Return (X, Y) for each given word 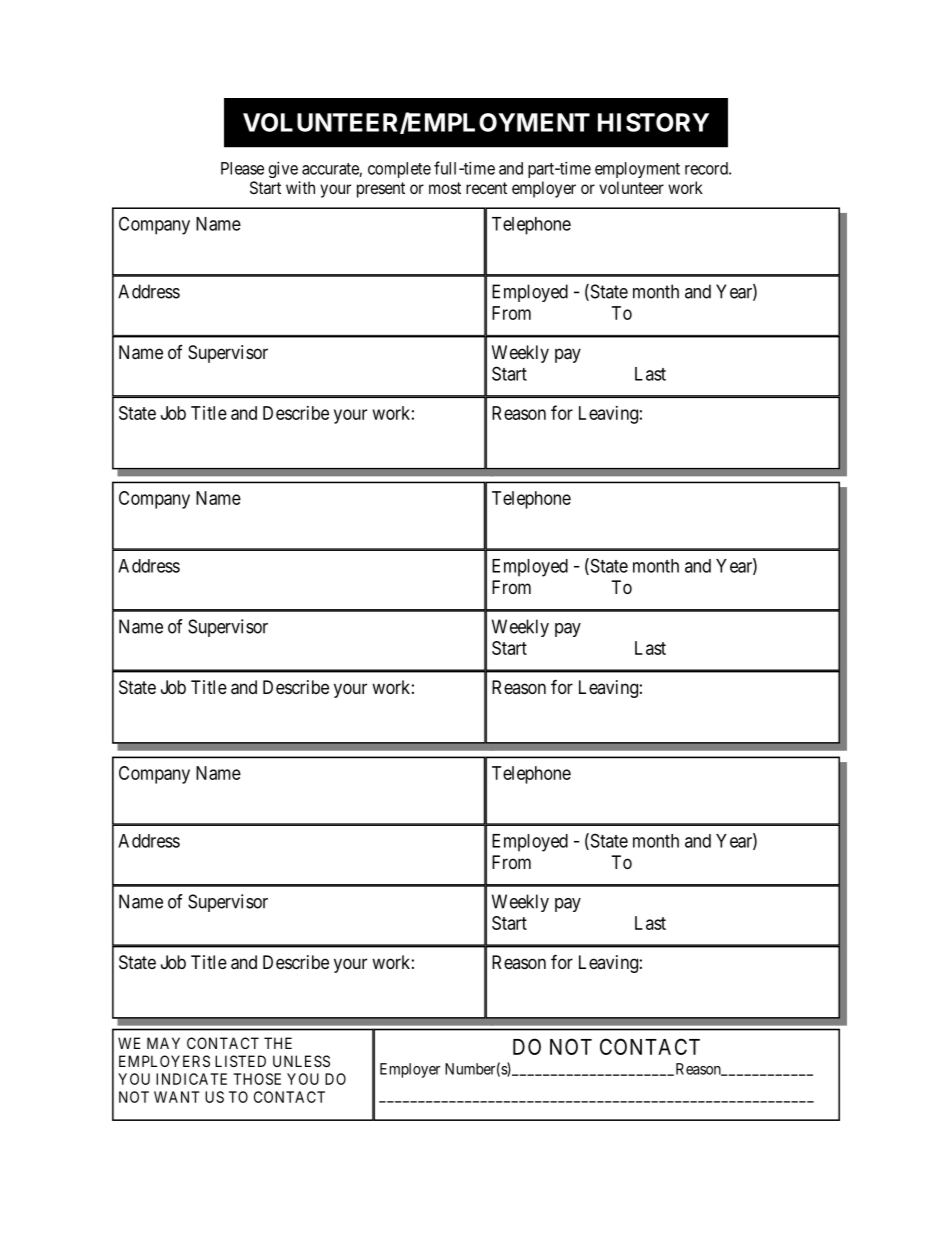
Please (242, 168)
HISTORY (653, 122)
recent (486, 188)
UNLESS (301, 1061)
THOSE (257, 1079)
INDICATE (191, 1079)
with (300, 187)
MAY (163, 1043)
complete (399, 170)
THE (278, 1043)
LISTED (240, 1061)
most (445, 188)
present (381, 190)
